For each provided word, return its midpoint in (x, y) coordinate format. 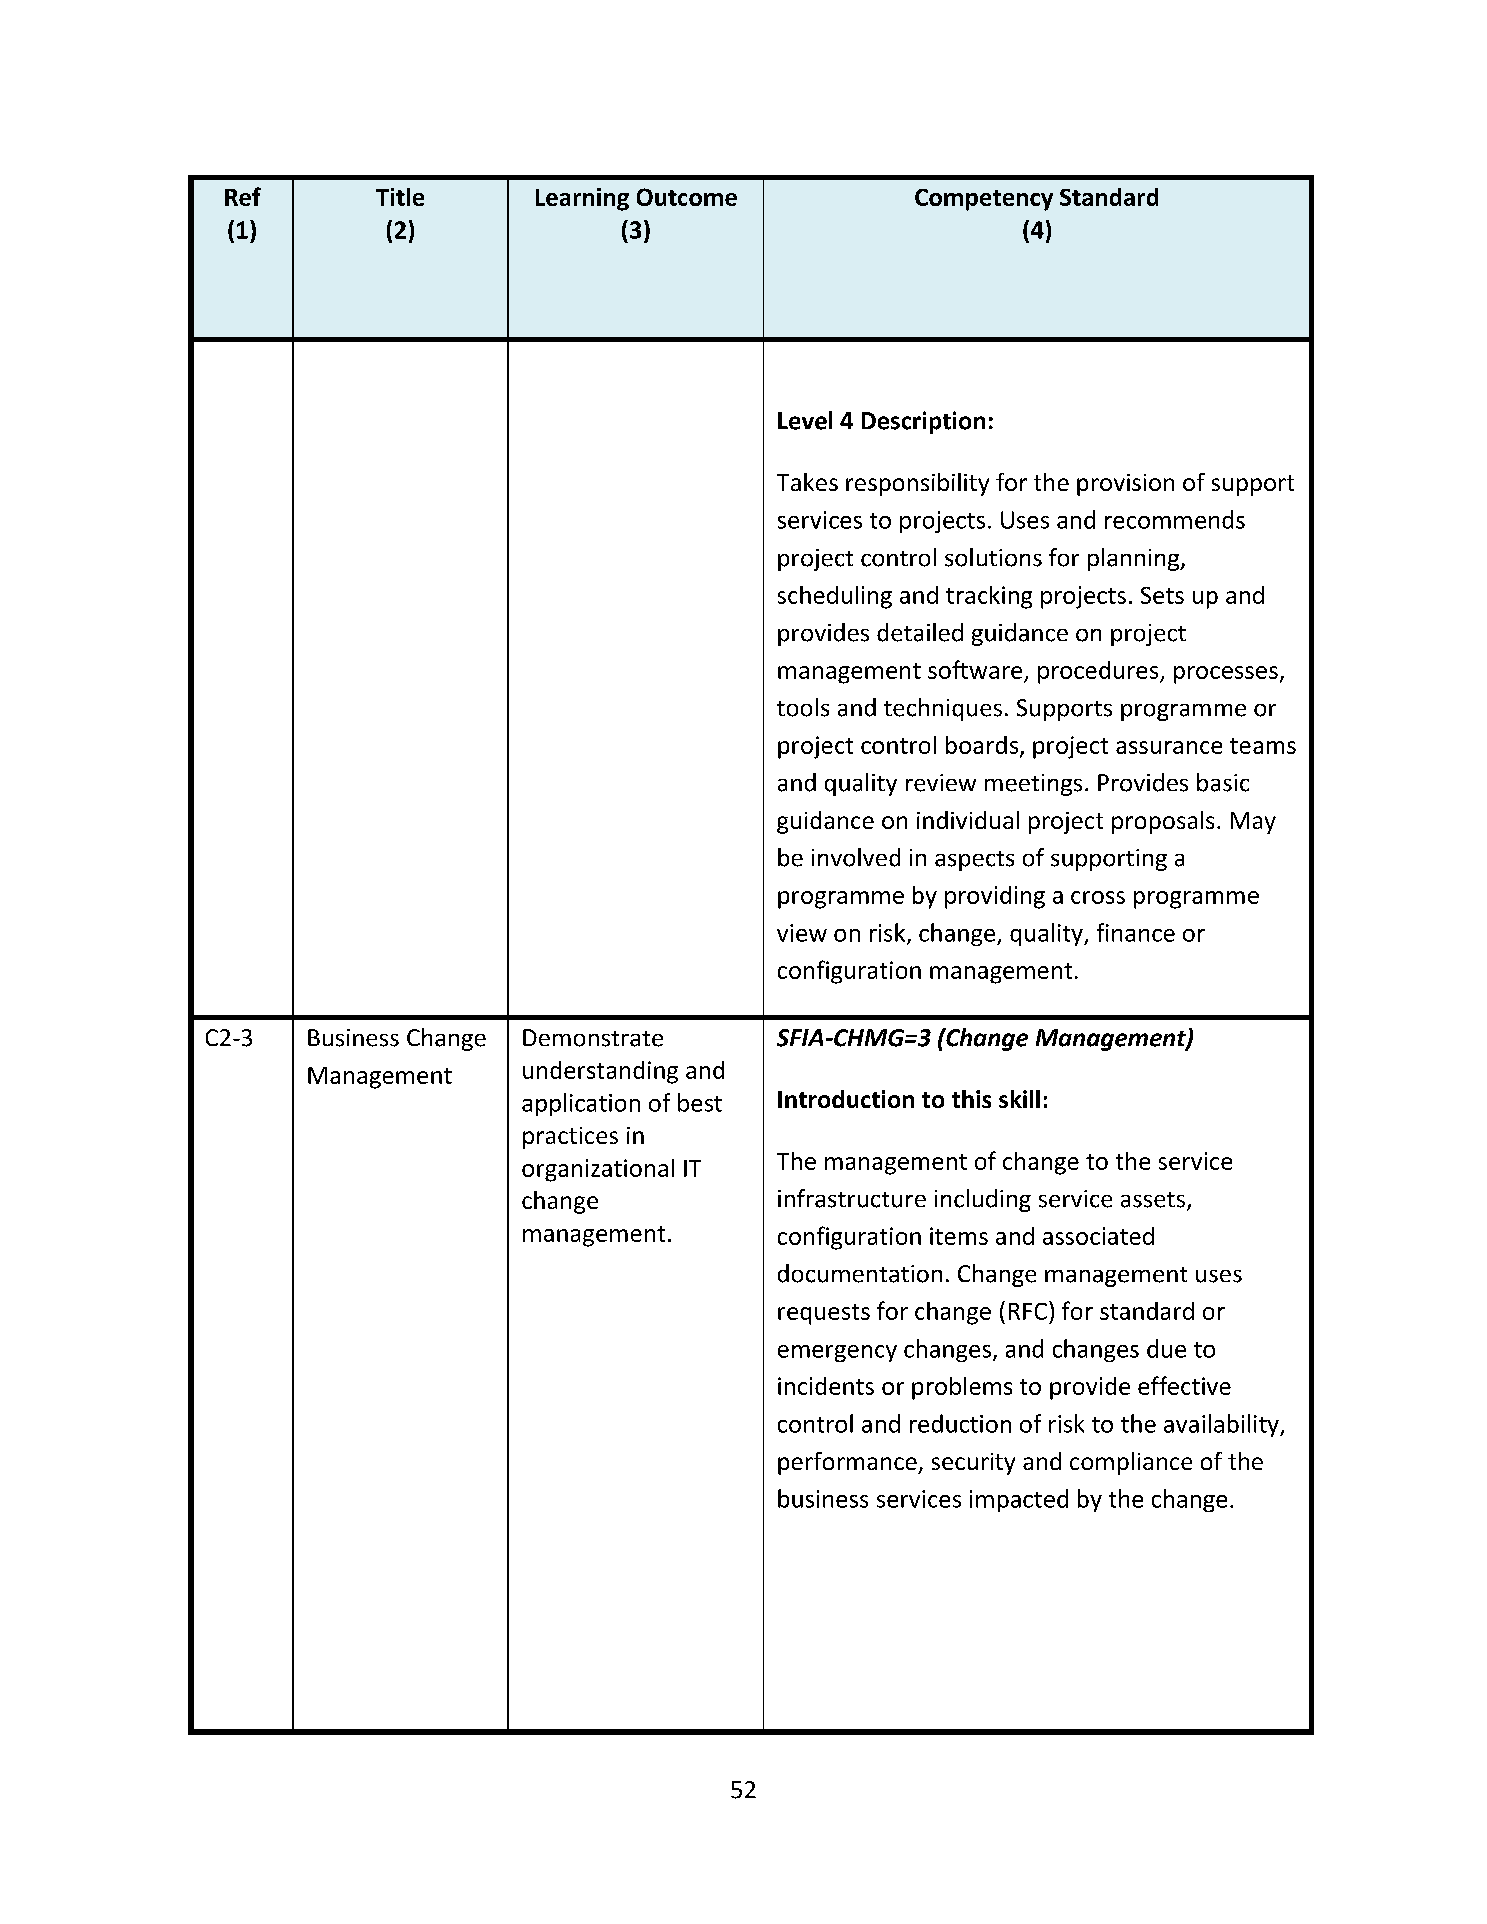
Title (400, 197)
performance (848, 1463)
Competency (984, 200)
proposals (1163, 822)
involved (856, 857)
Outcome (687, 197)
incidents (826, 1386)
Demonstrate (593, 1038)
